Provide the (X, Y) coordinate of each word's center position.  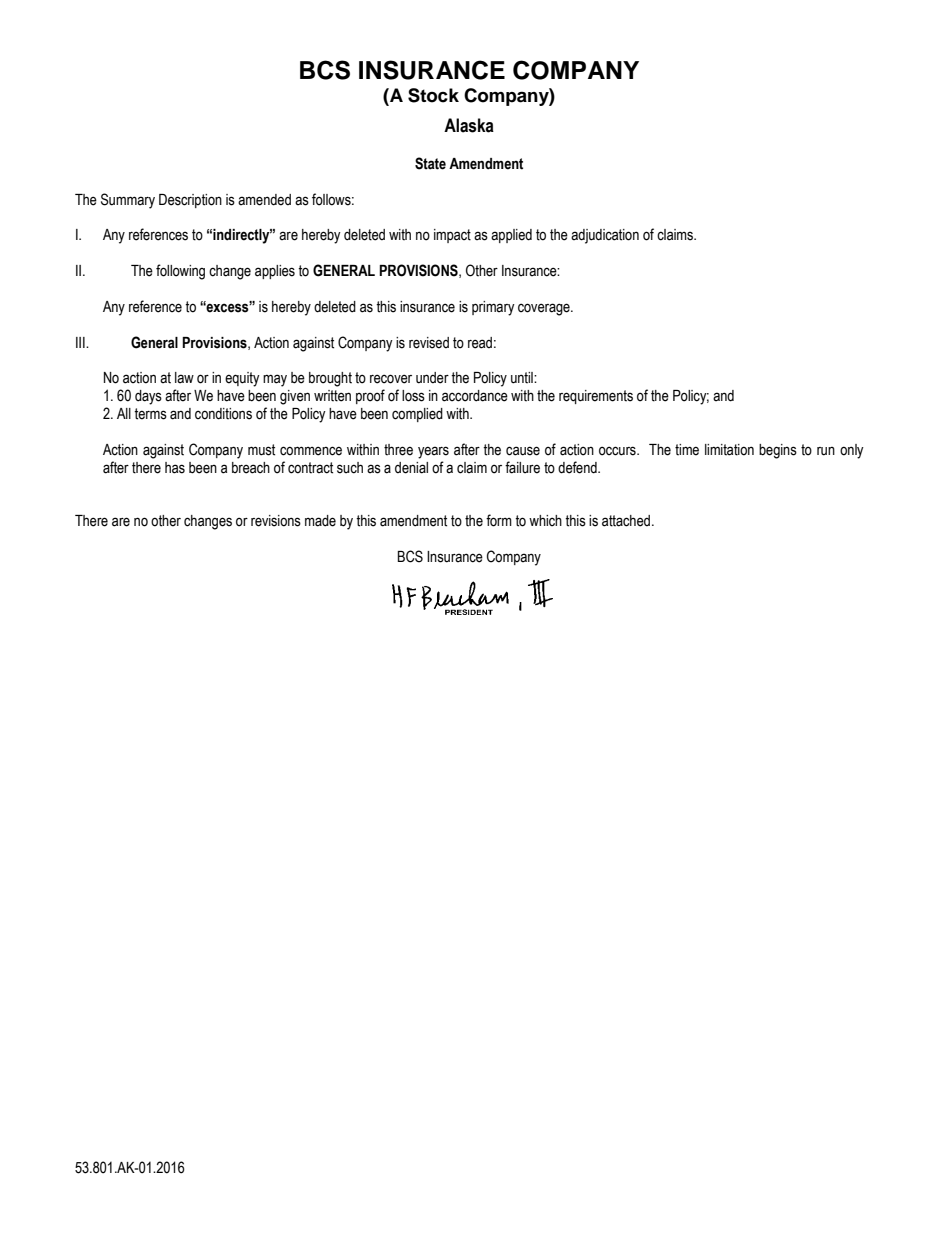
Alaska (469, 125)
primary (493, 308)
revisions (276, 521)
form (499, 520)
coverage (545, 309)
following (180, 272)
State (430, 163)
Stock (433, 95)
